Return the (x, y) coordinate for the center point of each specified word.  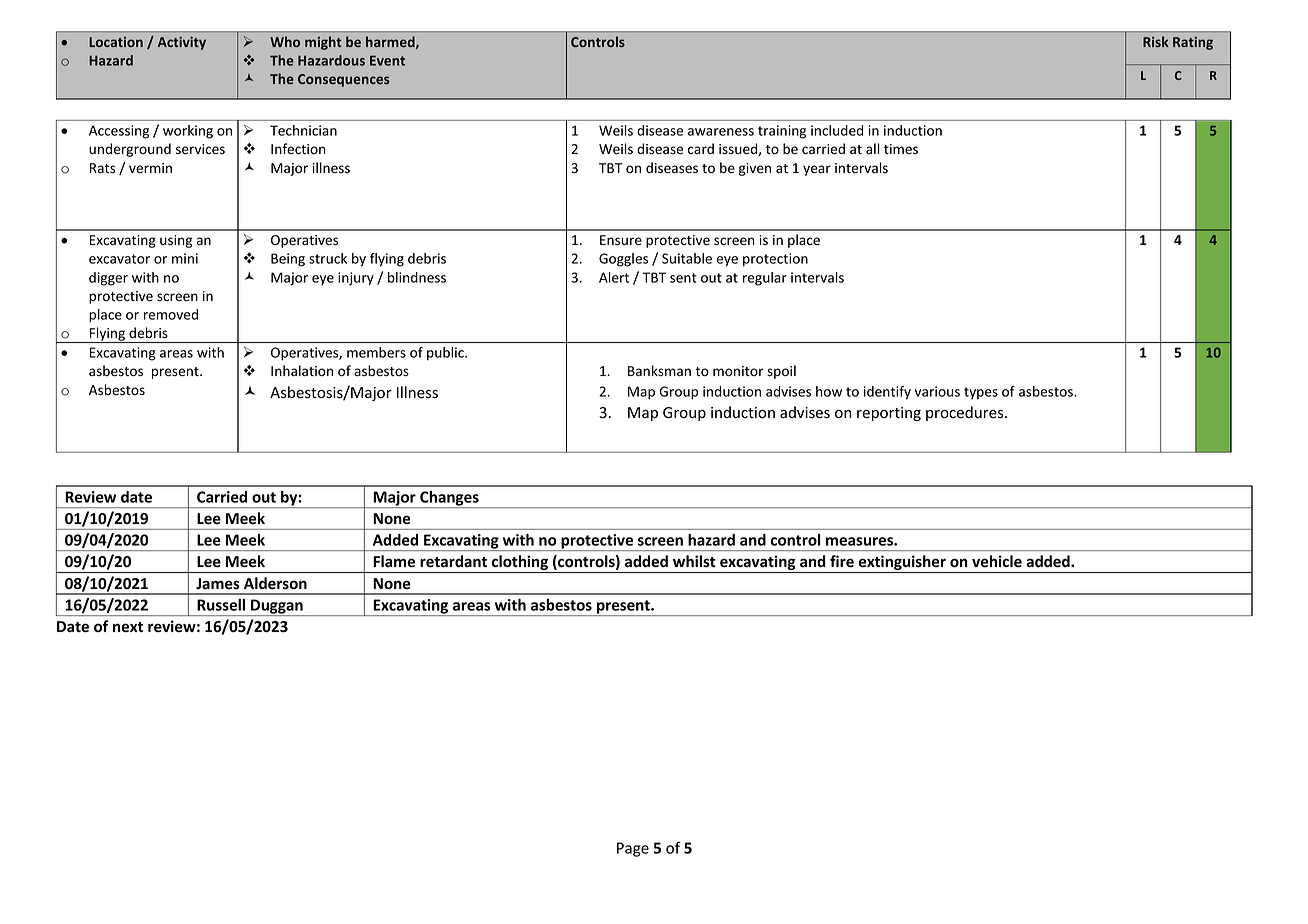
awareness (721, 132)
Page (633, 849)
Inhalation (302, 371)
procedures (966, 413)
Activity (182, 43)
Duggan (277, 607)
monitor (738, 371)
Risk (1156, 41)
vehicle (997, 561)
